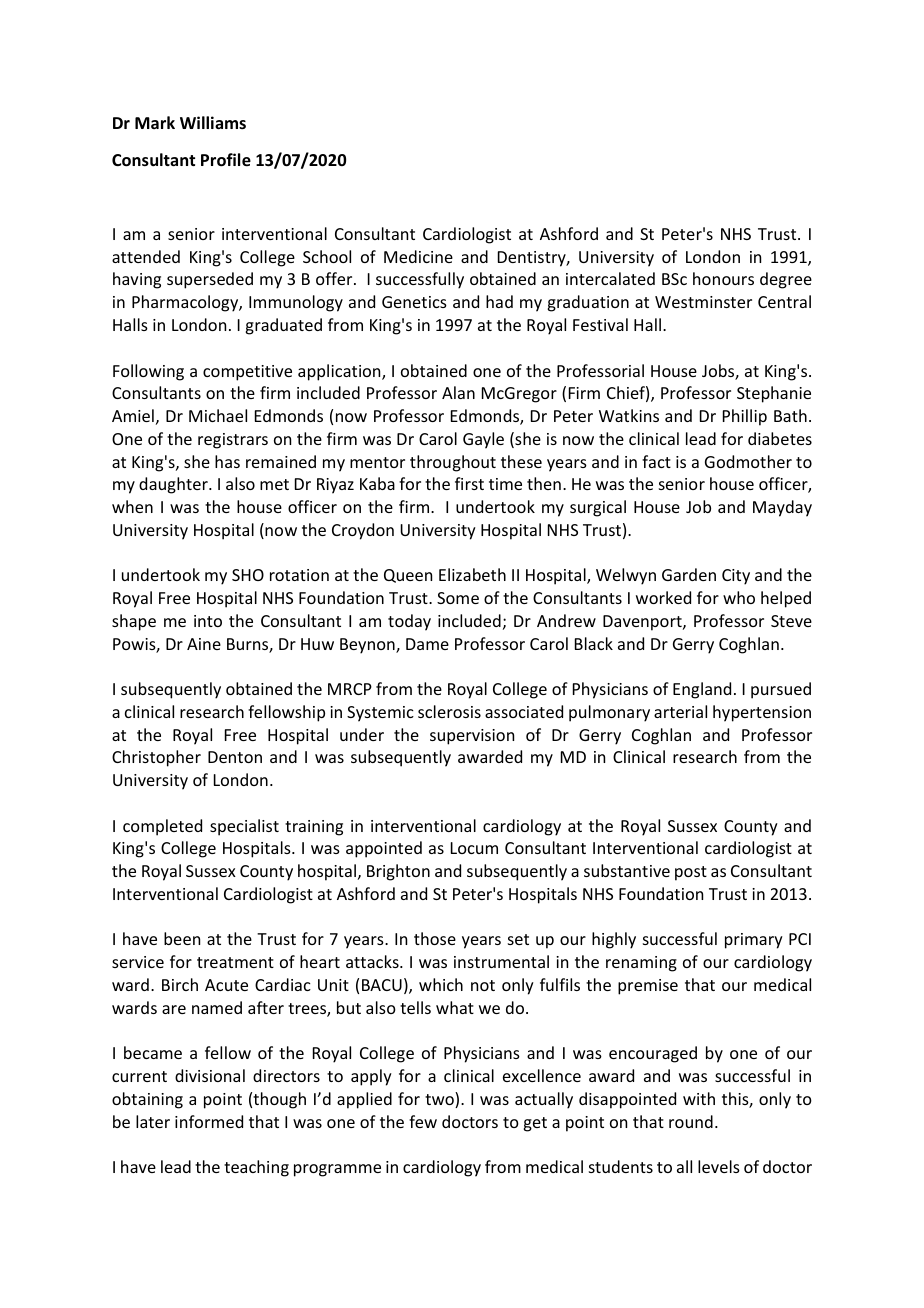 Image resolution: width=924 pixels, height=1308 pixels. Describe the element at coordinates (226, 160) in the screenshot. I see `Profile` at that location.
